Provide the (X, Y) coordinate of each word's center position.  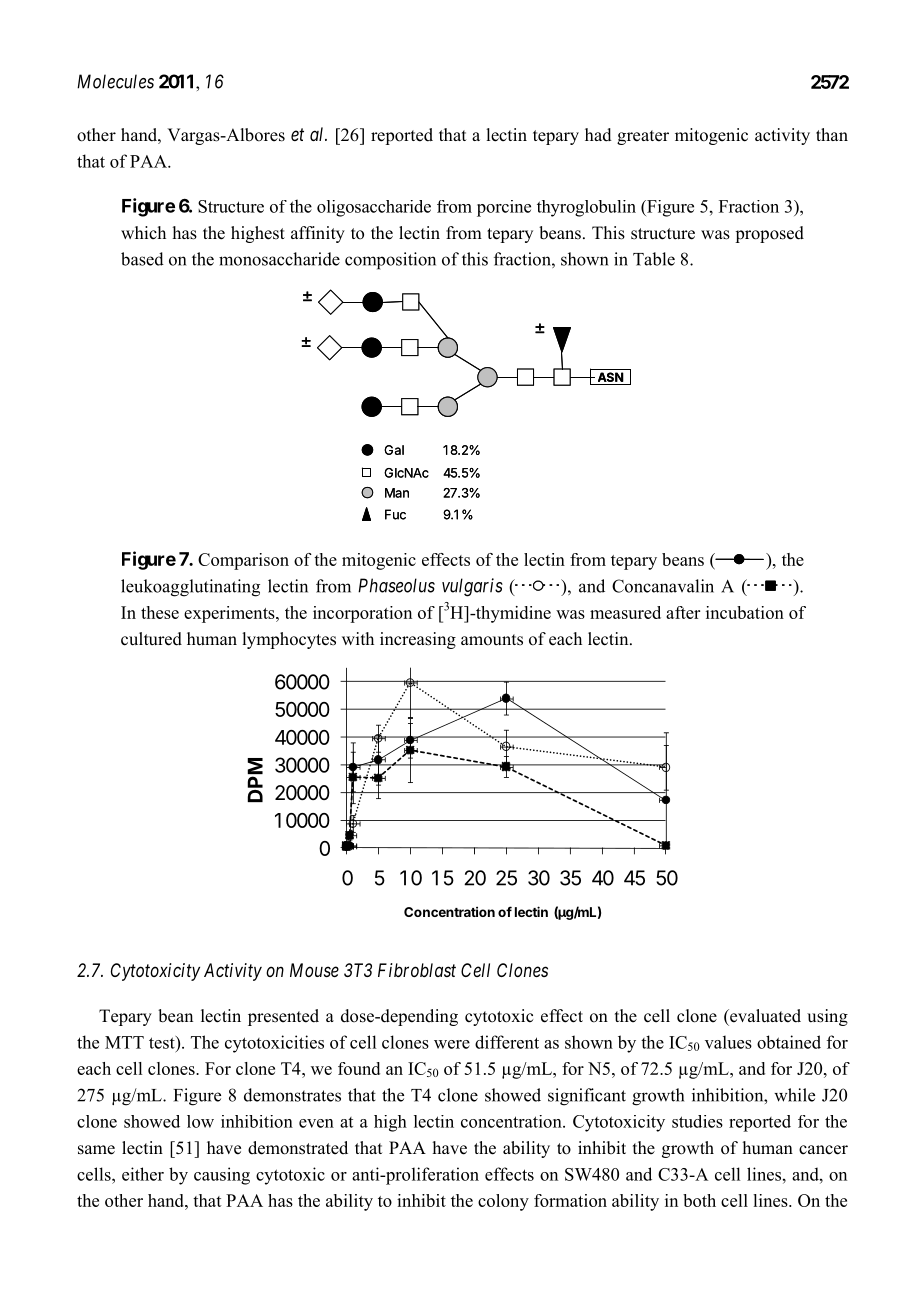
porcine (504, 208)
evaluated (764, 1016)
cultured (151, 639)
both (699, 1200)
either (143, 1174)
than (832, 134)
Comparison (243, 561)
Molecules (115, 81)
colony (503, 1202)
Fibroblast (417, 970)
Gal (394, 450)
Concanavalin (663, 586)
